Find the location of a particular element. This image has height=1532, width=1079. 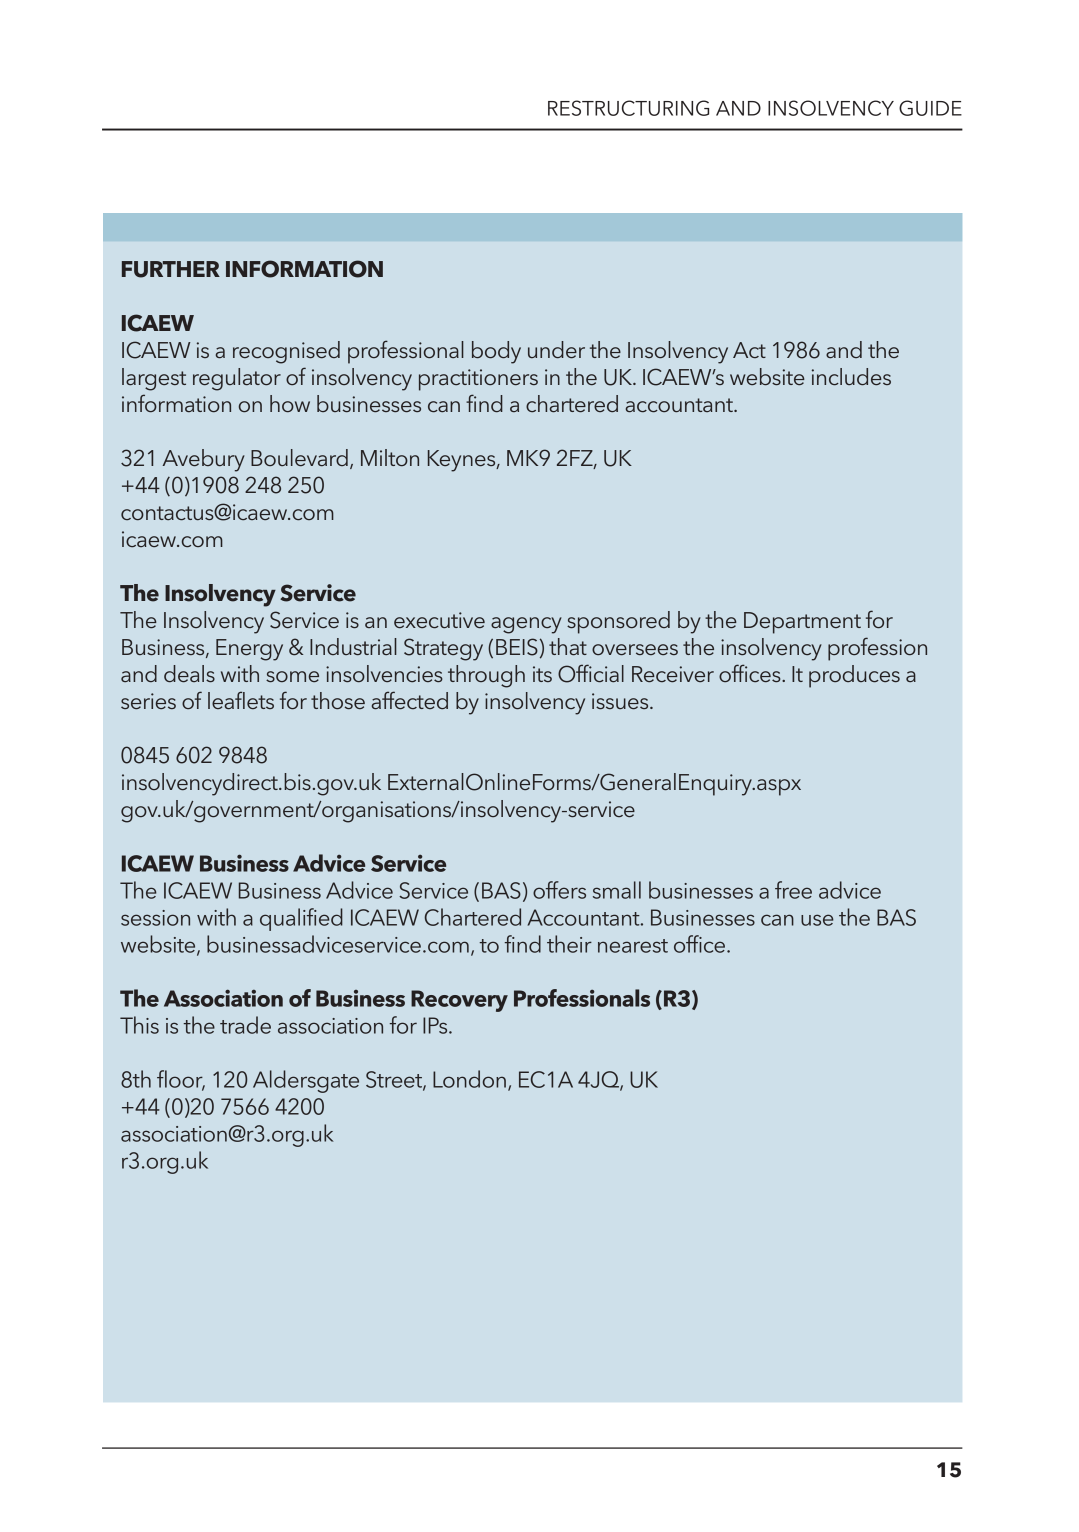

Avebury is located at coordinates (204, 460).
